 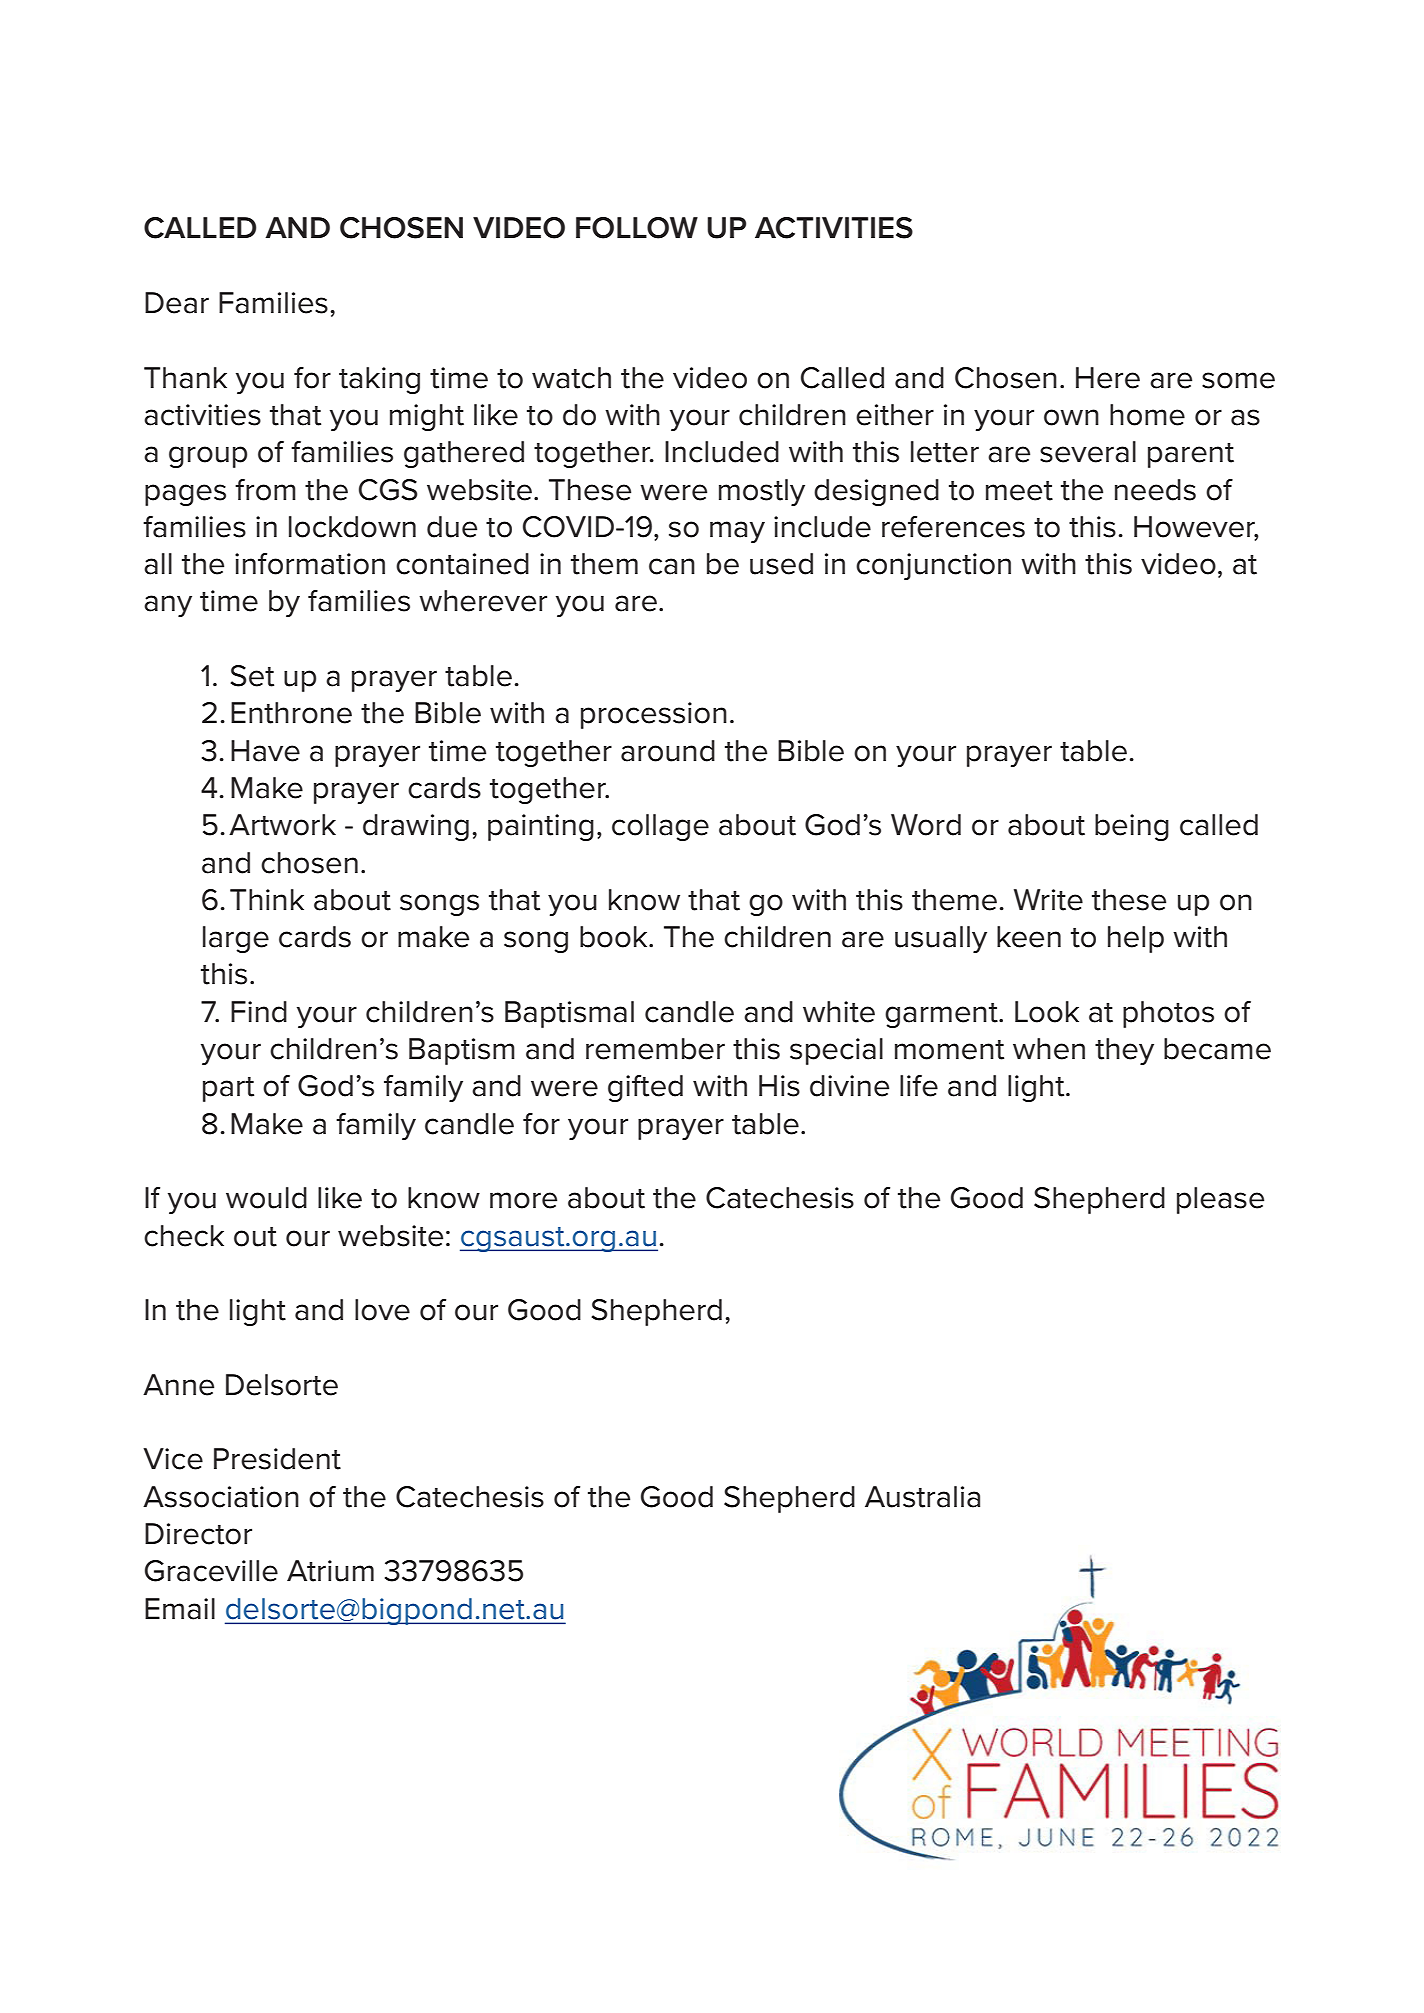 I want to click on Australia, so click(x=922, y=1497).
